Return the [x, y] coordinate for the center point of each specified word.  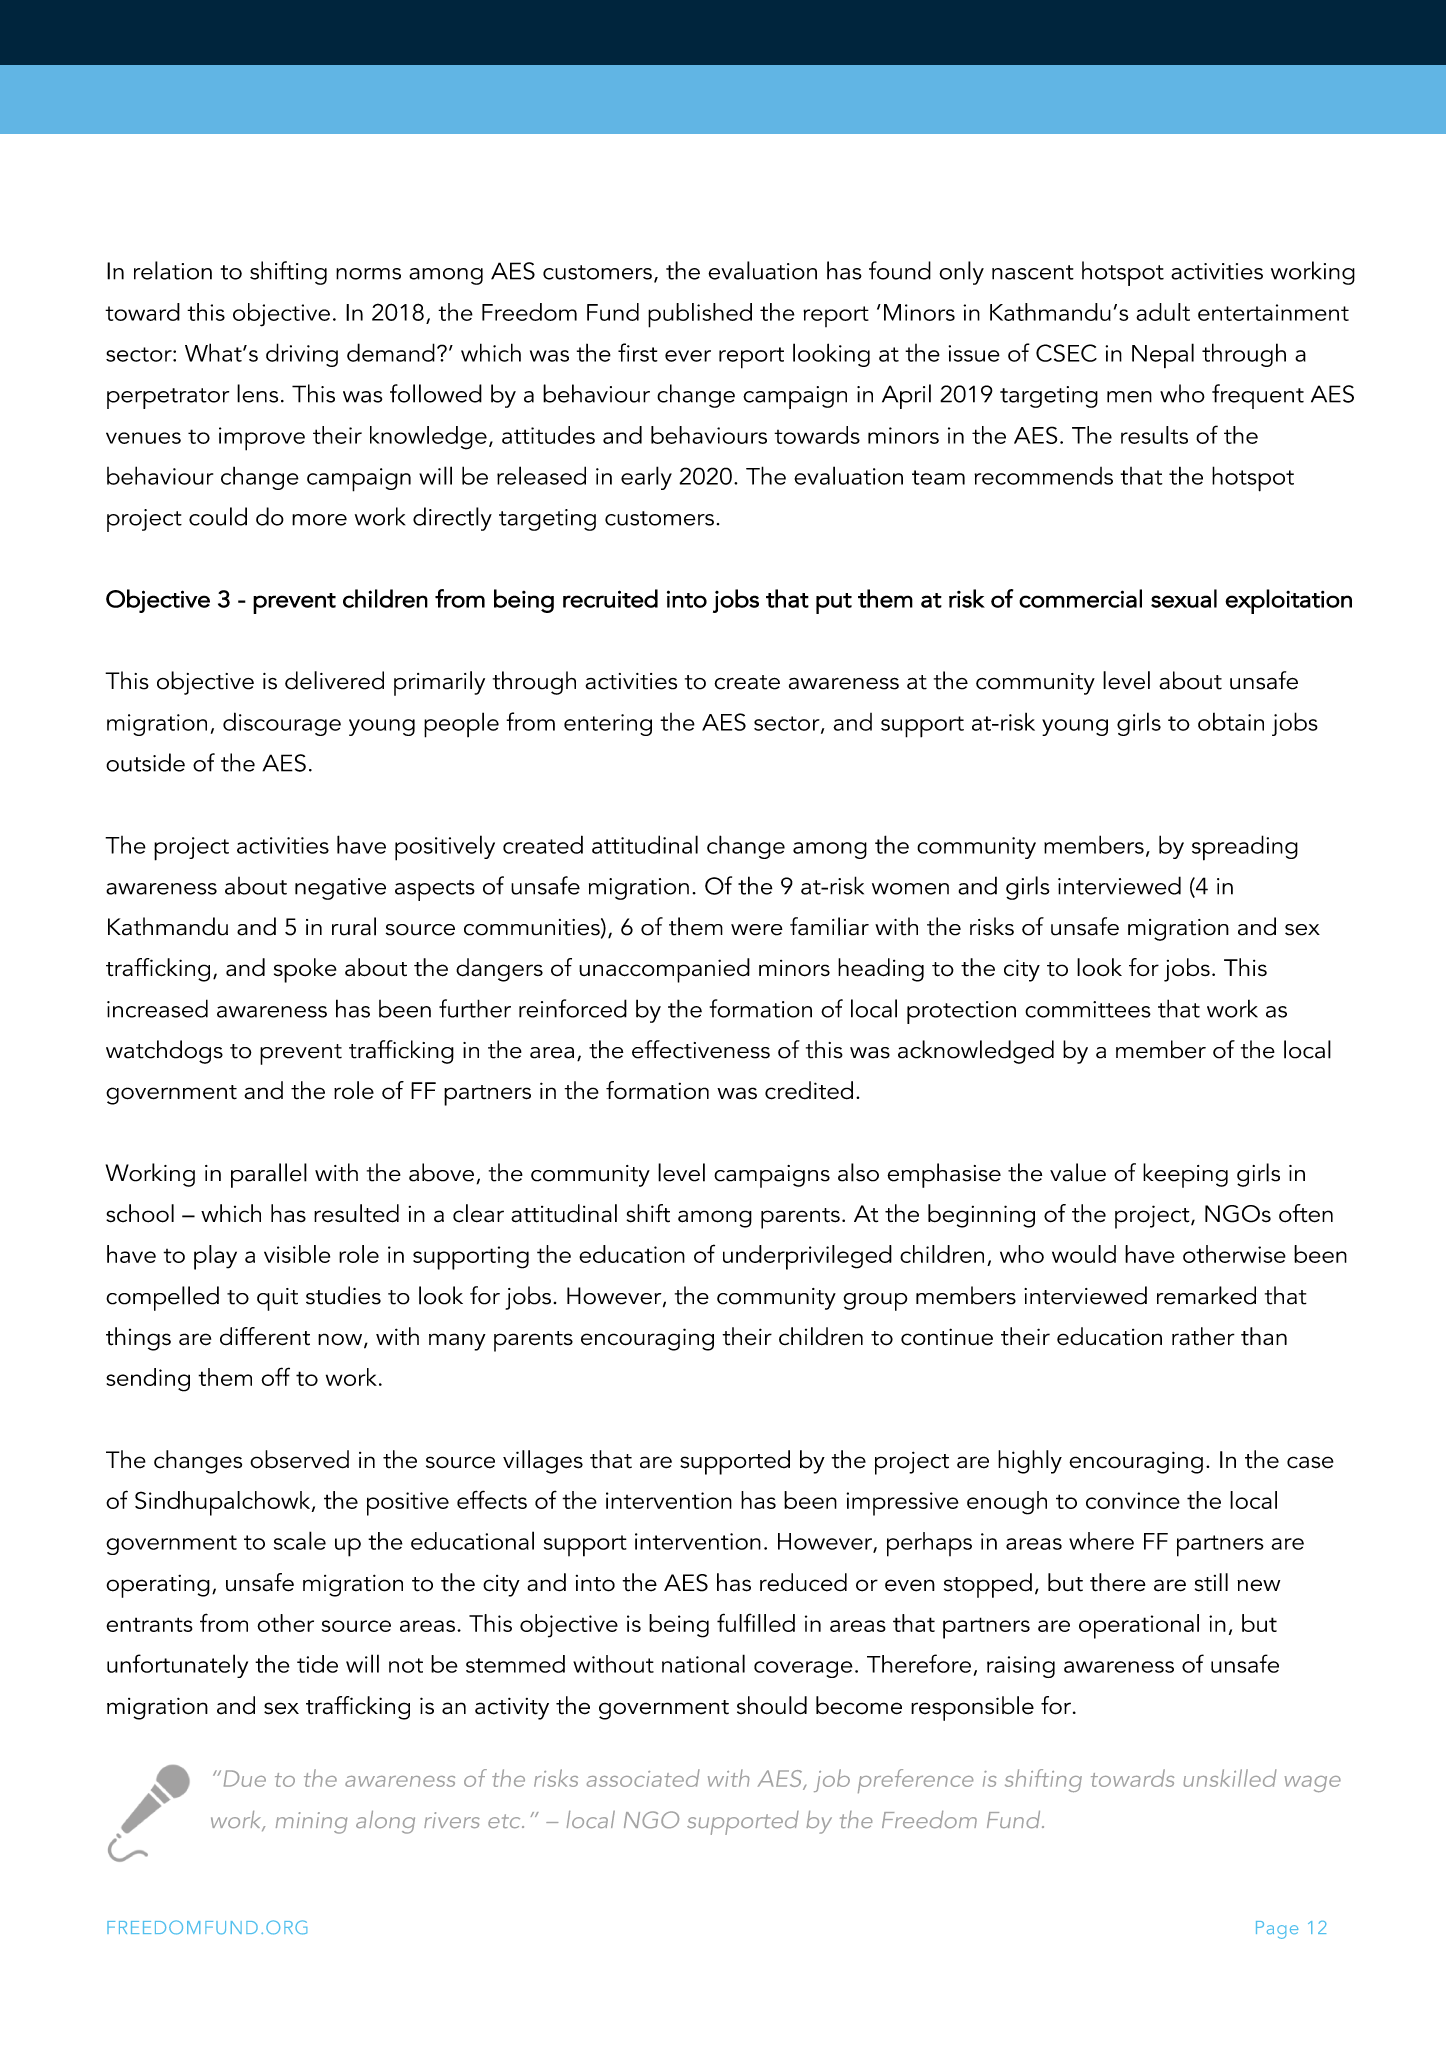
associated [643, 1778]
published [700, 315]
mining [311, 1823]
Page [1277, 1930]
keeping [1185, 1175]
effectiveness [701, 1049]
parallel [269, 1175]
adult [1163, 312]
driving [302, 355]
